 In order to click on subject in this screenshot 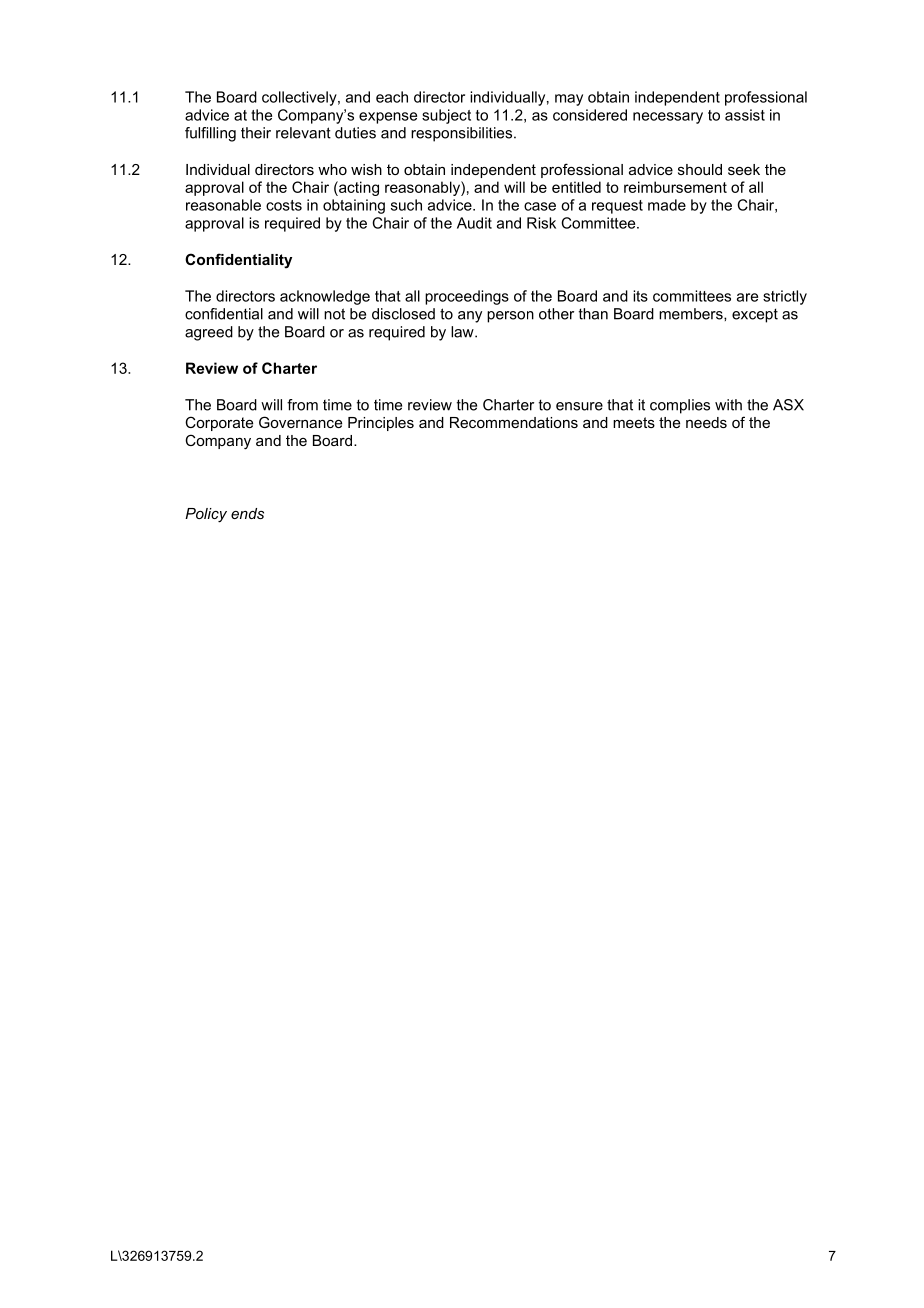, I will do `click(446, 116)`.
